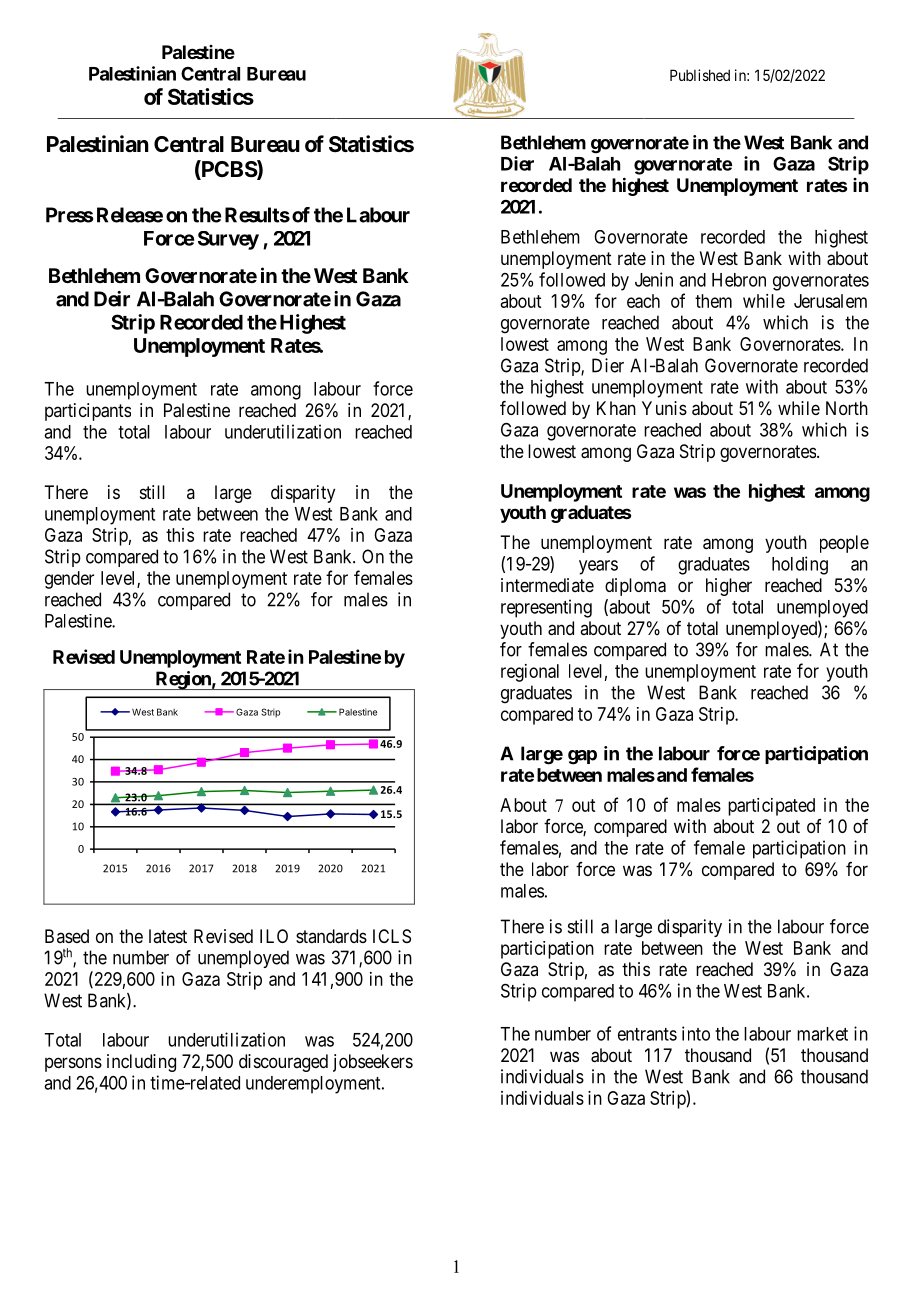 The width and height of the screenshot is (924, 1308). What do you see at coordinates (729, 587) in the screenshot?
I see `higher` at bounding box center [729, 587].
